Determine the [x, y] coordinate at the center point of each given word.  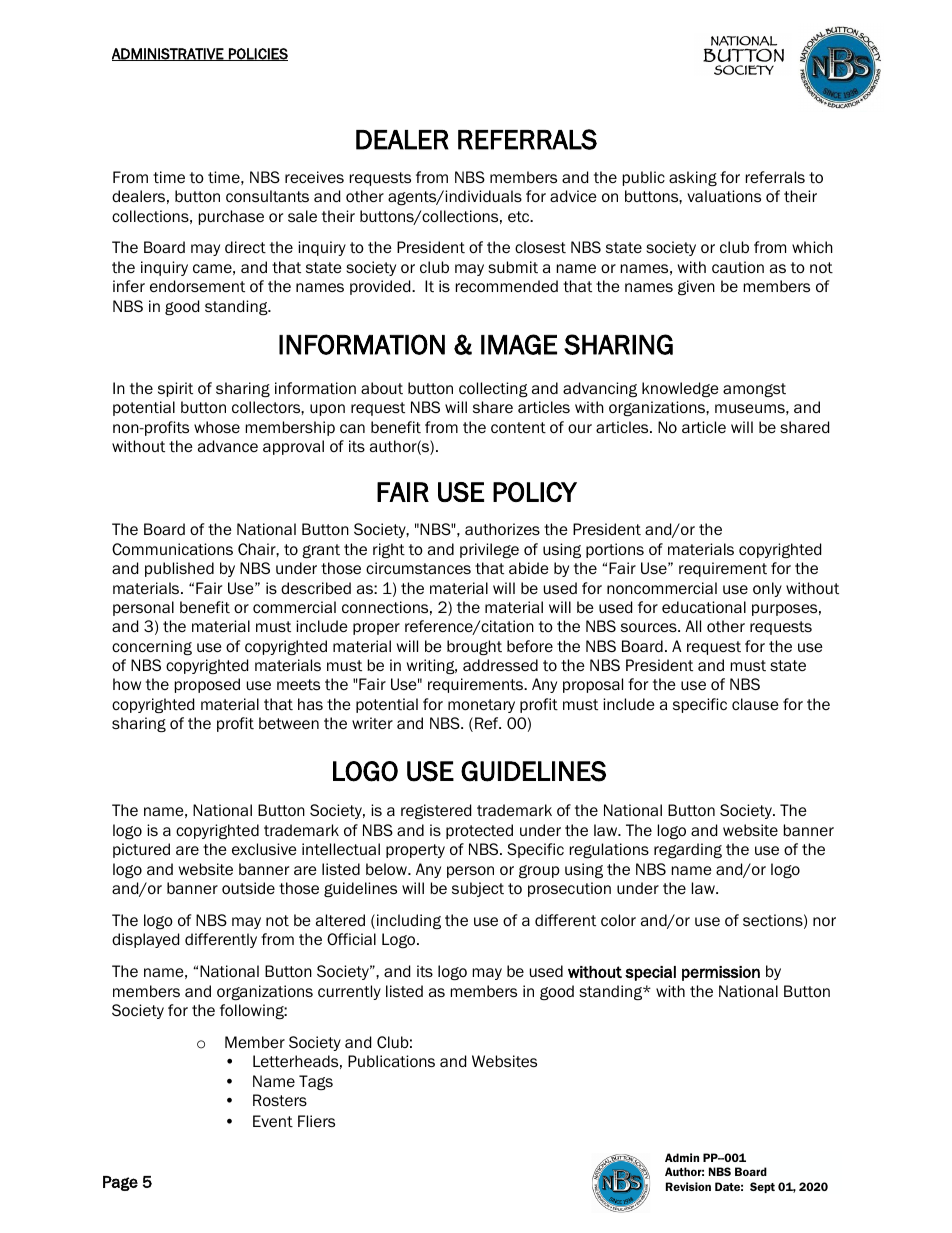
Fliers [316, 1121]
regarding [688, 850]
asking [693, 178]
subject [478, 889]
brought [474, 647]
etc [520, 217]
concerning [152, 647]
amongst [754, 390]
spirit [175, 389]
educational [704, 607]
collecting [493, 389]
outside [248, 888]
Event [273, 1121]
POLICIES [257, 54]
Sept [762, 1187]
